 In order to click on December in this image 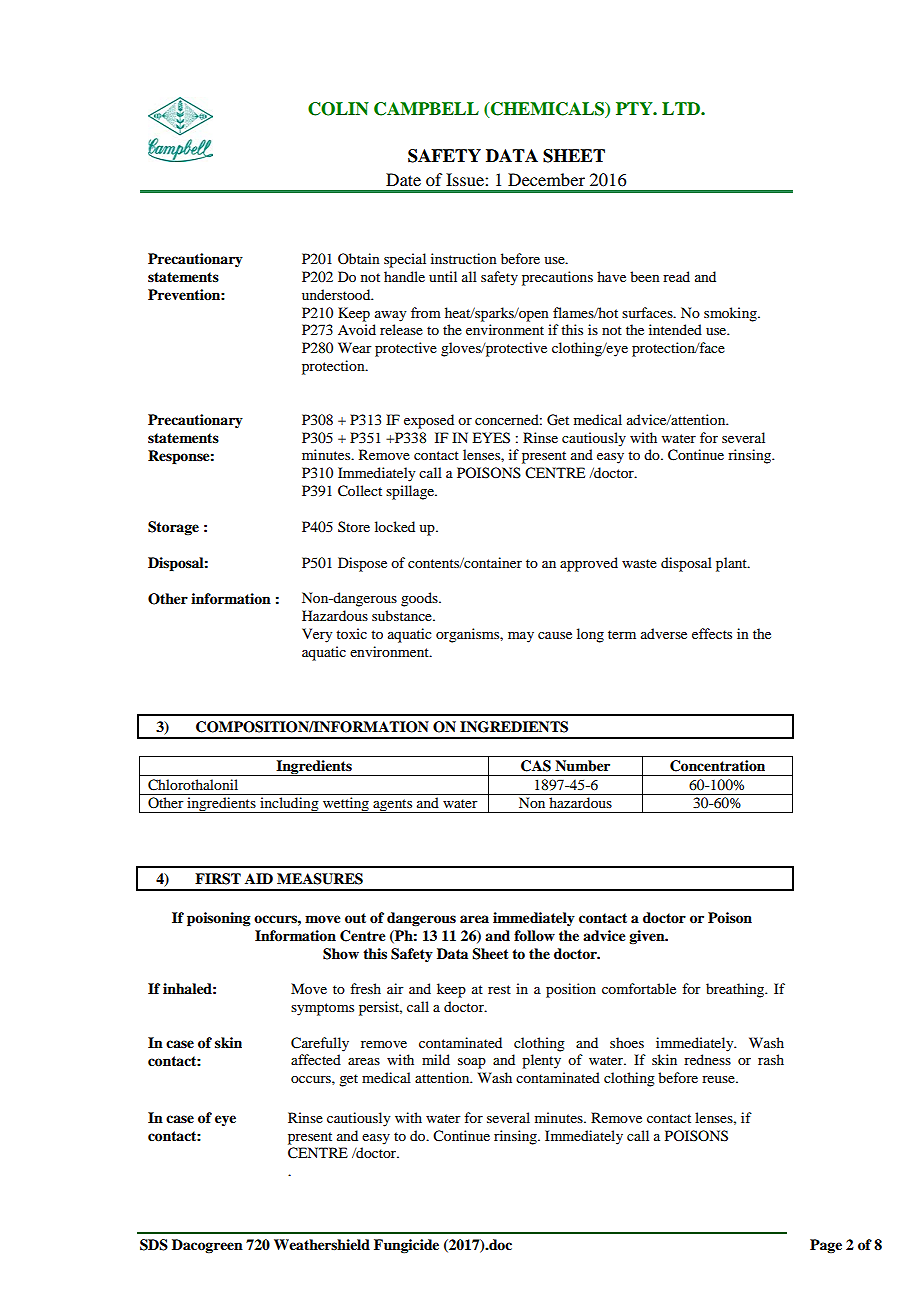, I will do `click(546, 179)`.
